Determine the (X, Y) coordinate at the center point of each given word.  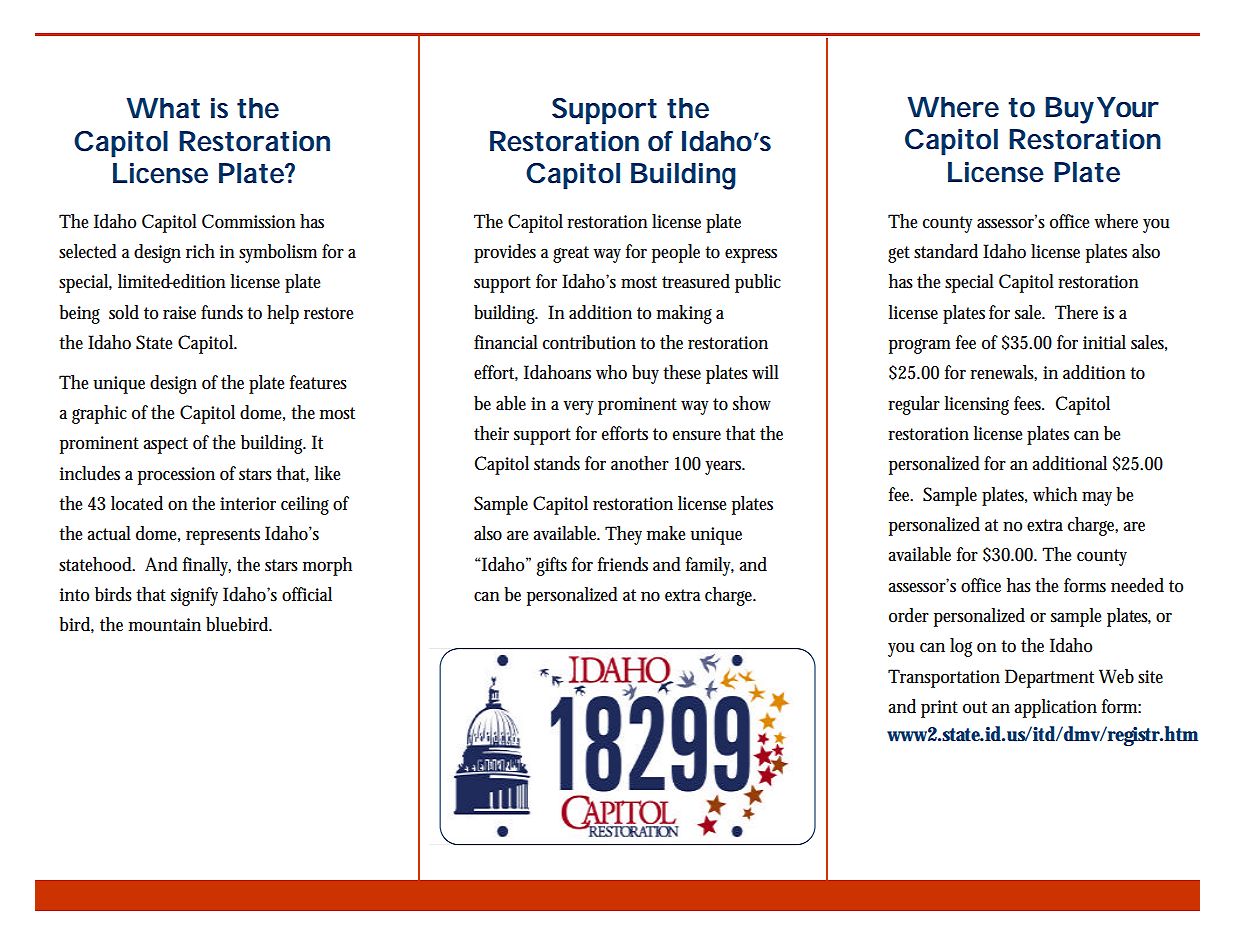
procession (176, 476)
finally (207, 566)
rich (200, 251)
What (163, 108)
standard (946, 251)
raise (179, 313)
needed (1137, 585)
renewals (1003, 373)
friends (623, 564)
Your (1128, 107)
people (676, 253)
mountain (165, 625)
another (640, 463)
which (1055, 494)
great (571, 254)
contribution (589, 342)
